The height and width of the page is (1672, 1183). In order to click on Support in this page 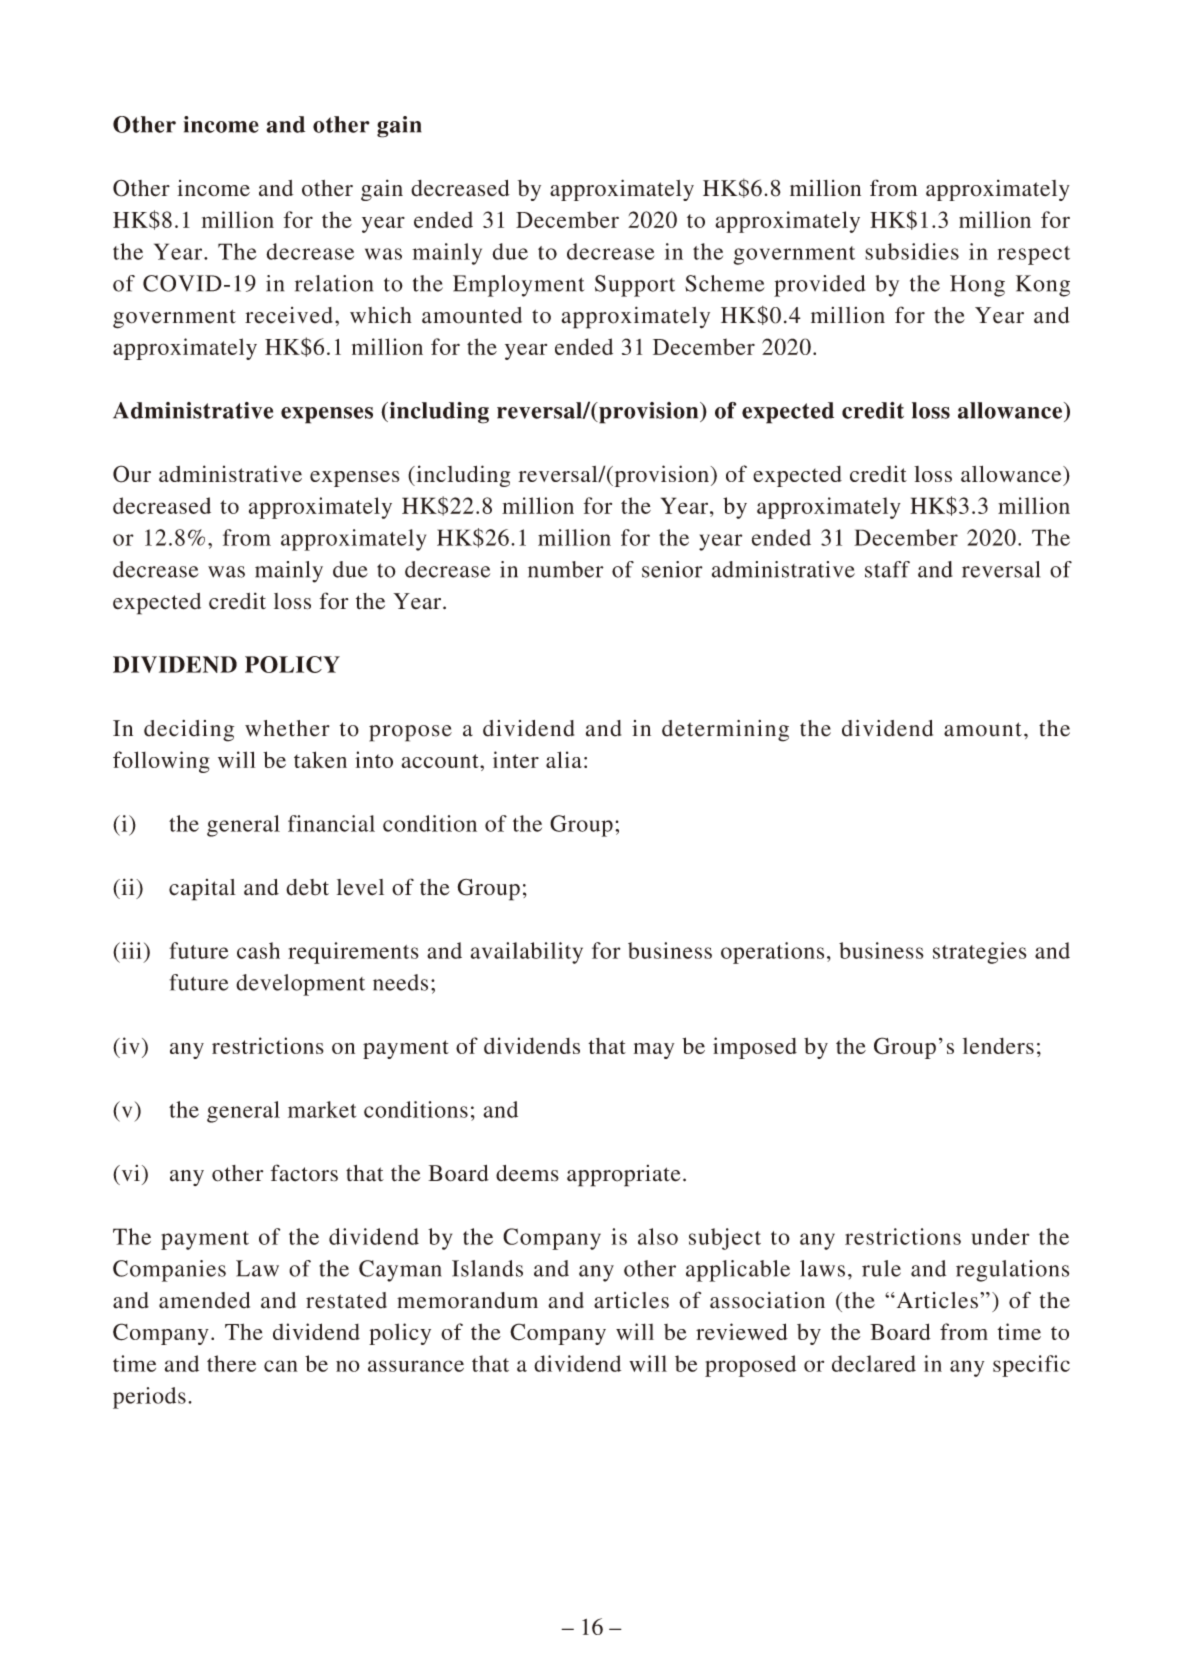, I will do `click(635, 286)`.
